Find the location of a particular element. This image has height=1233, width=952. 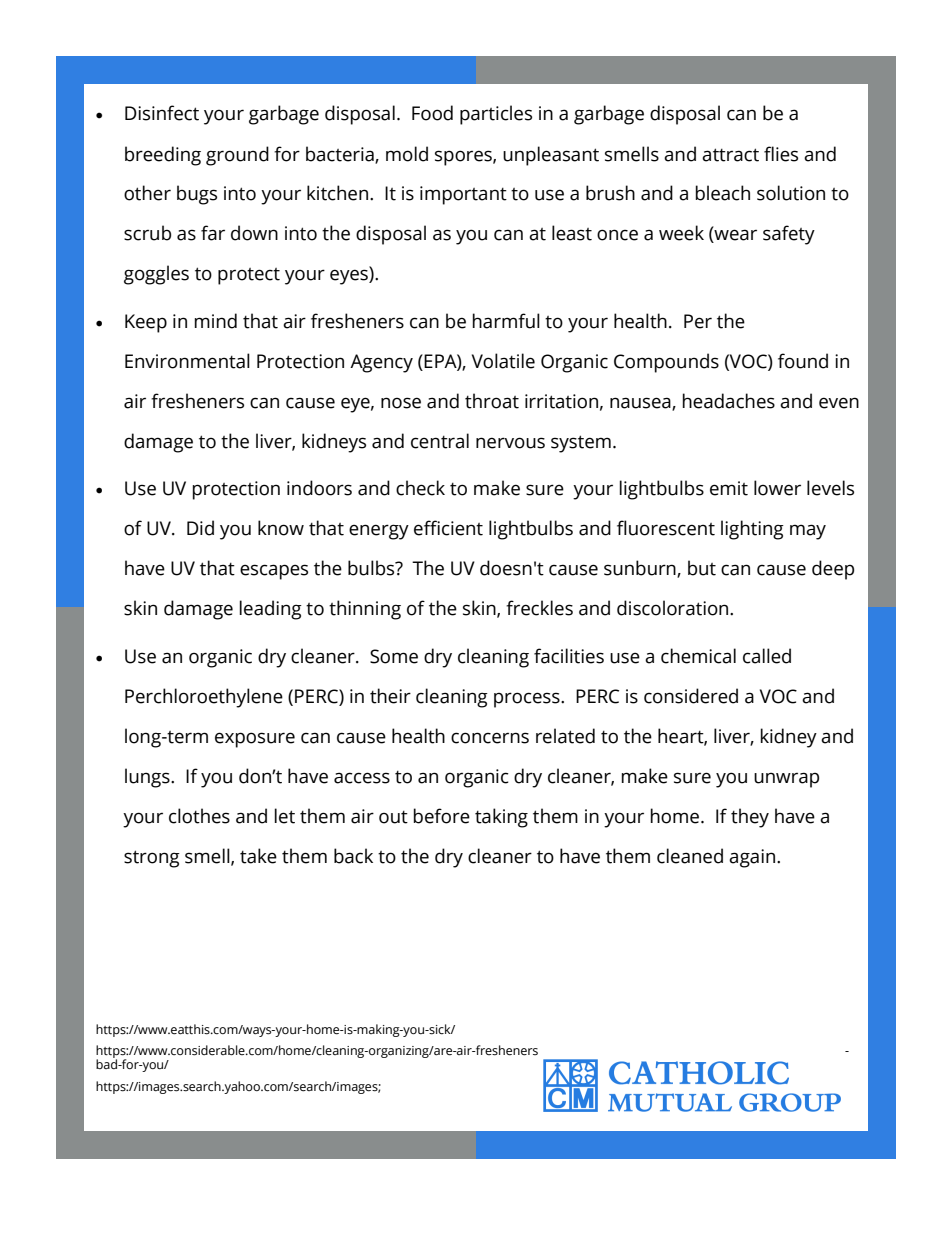

lighting is located at coordinates (752, 530).
